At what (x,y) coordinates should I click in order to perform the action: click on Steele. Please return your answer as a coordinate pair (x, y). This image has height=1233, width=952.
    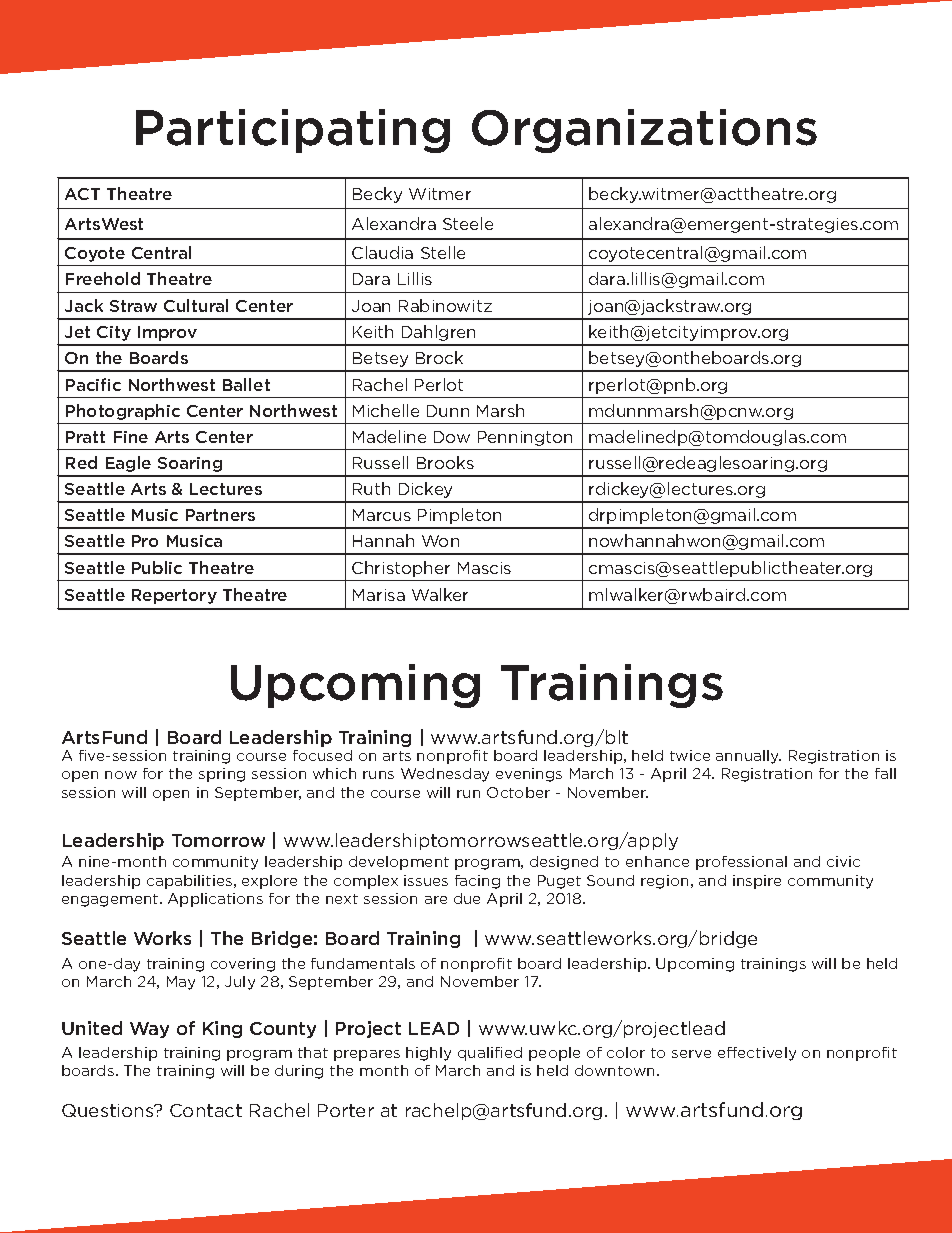
    Looking at the image, I should click on (468, 223).
